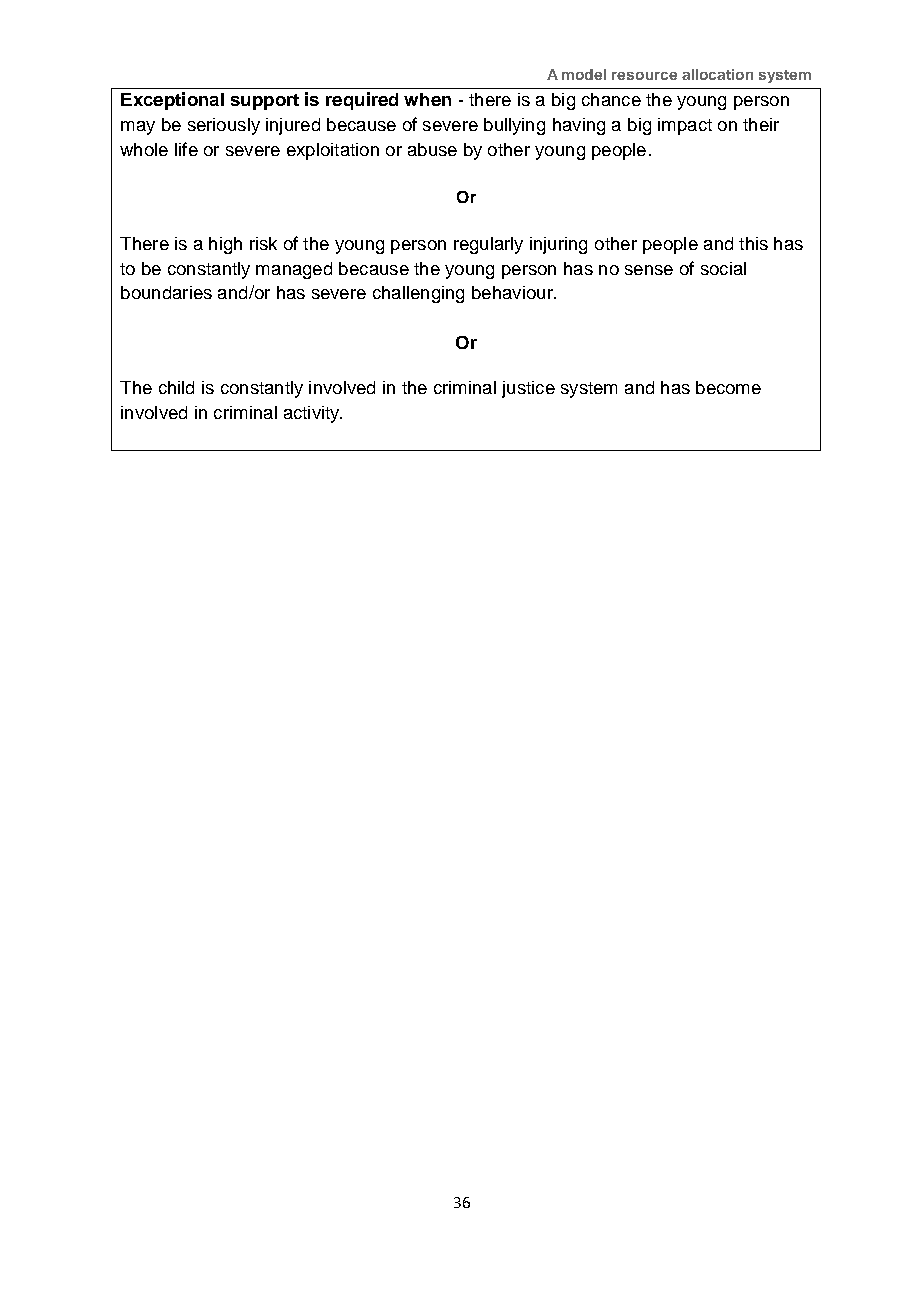 This screenshot has height=1308, width=924. What do you see at coordinates (225, 245) in the screenshot?
I see `high` at bounding box center [225, 245].
